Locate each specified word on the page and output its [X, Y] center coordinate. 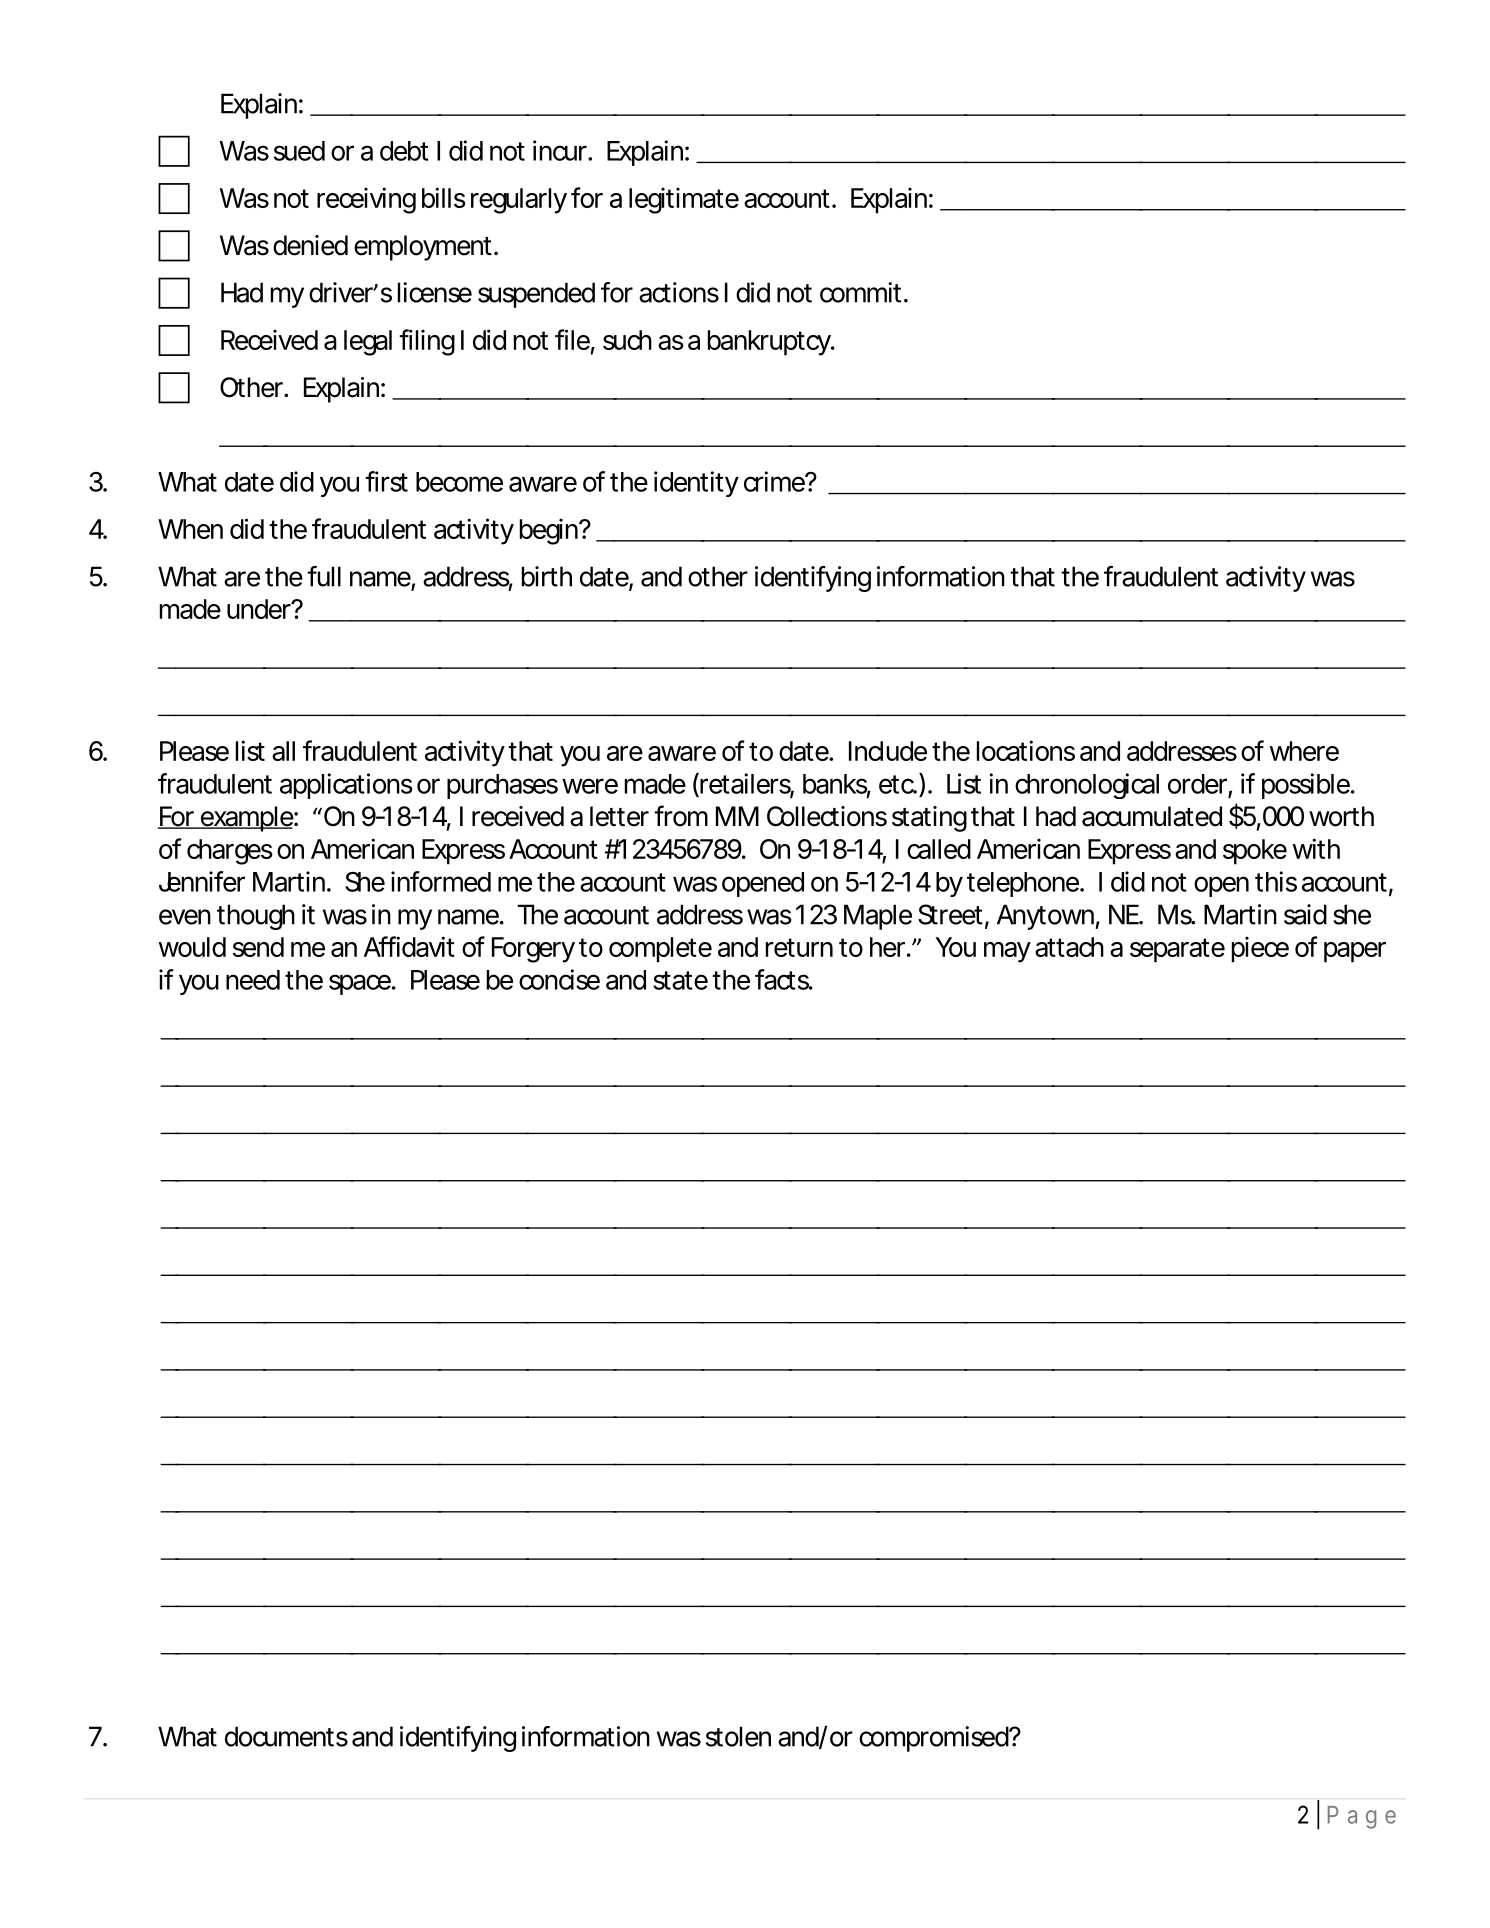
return [799, 947]
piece [1260, 950]
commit [864, 292]
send [258, 947]
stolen [738, 1736]
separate [1177, 950]
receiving [366, 200]
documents [286, 1736]
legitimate [684, 201]
